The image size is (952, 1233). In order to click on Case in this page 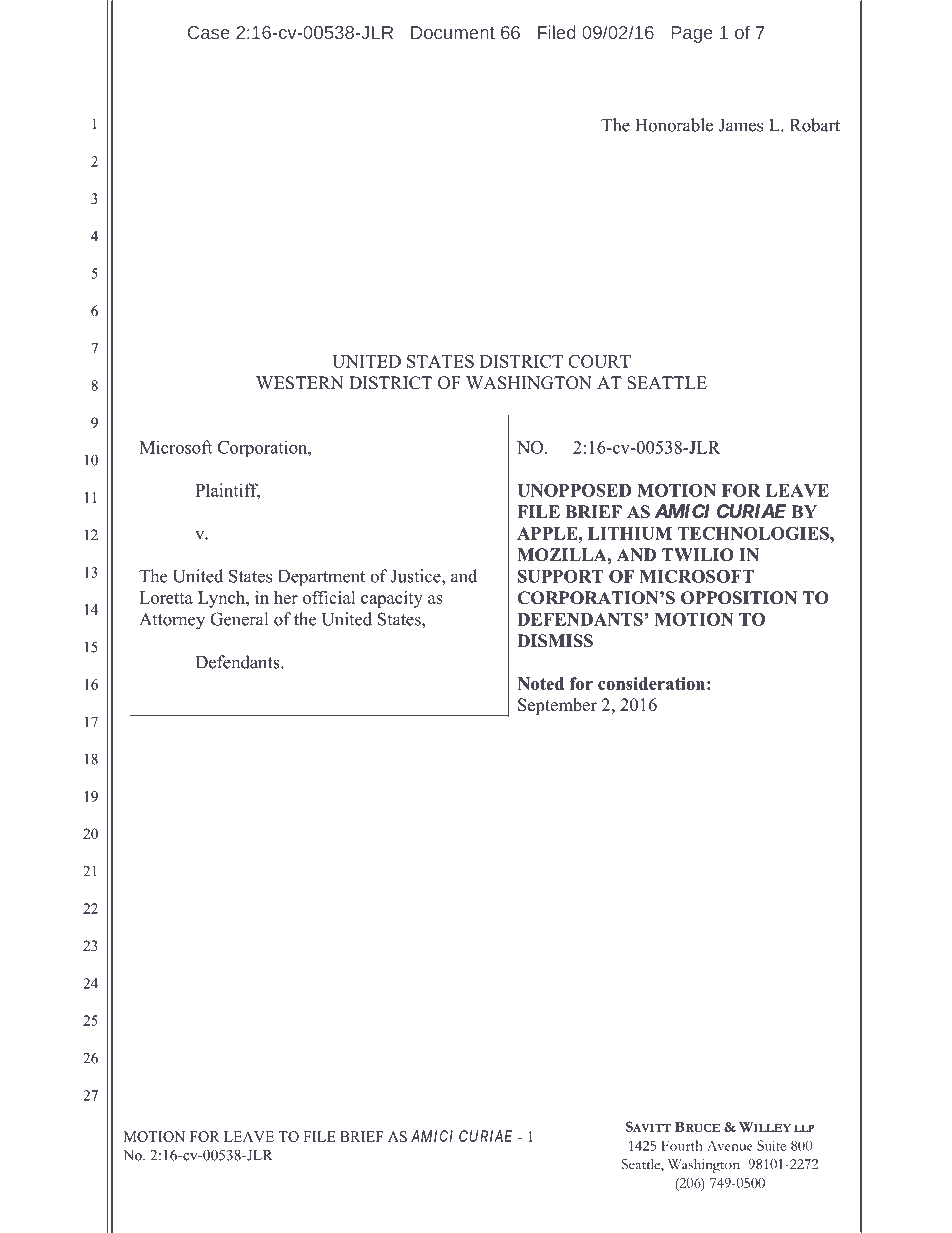, I will do `click(209, 32)`.
